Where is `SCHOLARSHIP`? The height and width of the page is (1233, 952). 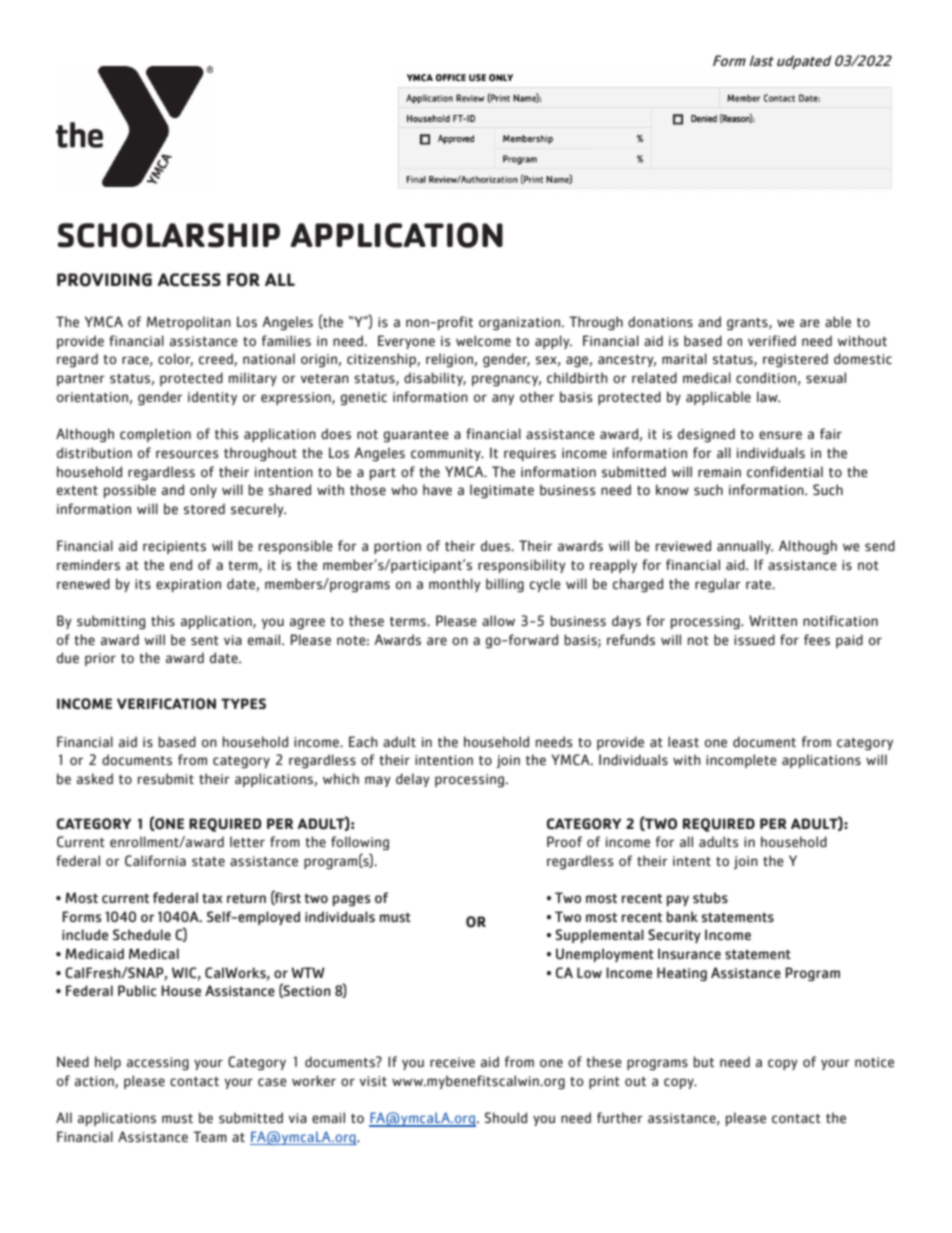 SCHOLARSHIP is located at coordinates (169, 235).
